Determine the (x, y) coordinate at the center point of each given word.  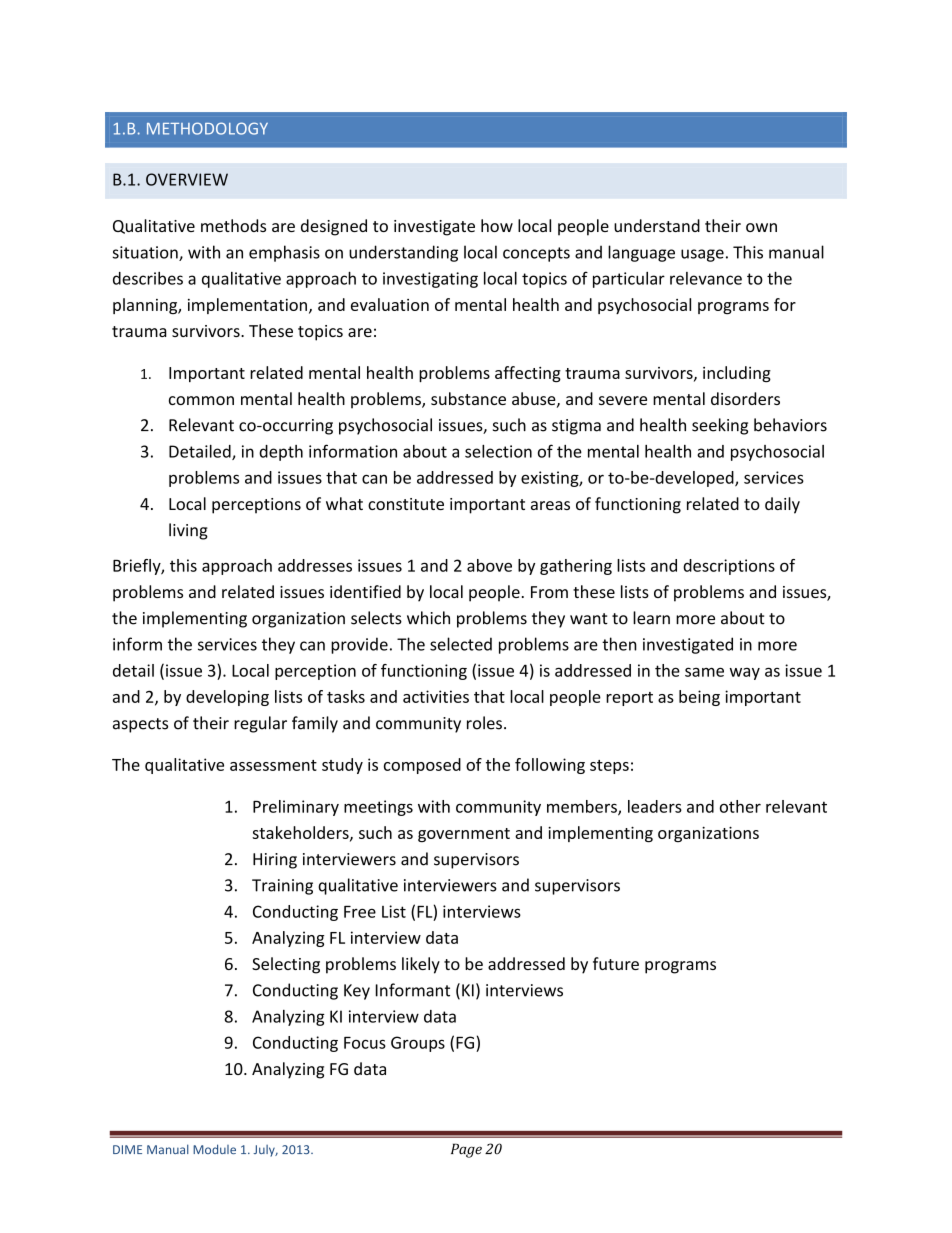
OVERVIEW (187, 179)
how (497, 225)
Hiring (275, 861)
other (740, 806)
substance (468, 398)
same (704, 672)
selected (461, 644)
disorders (745, 398)
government (464, 835)
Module (214, 1149)
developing (227, 698)
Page (466, 1150)
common (201, 400)
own (761, 227)
